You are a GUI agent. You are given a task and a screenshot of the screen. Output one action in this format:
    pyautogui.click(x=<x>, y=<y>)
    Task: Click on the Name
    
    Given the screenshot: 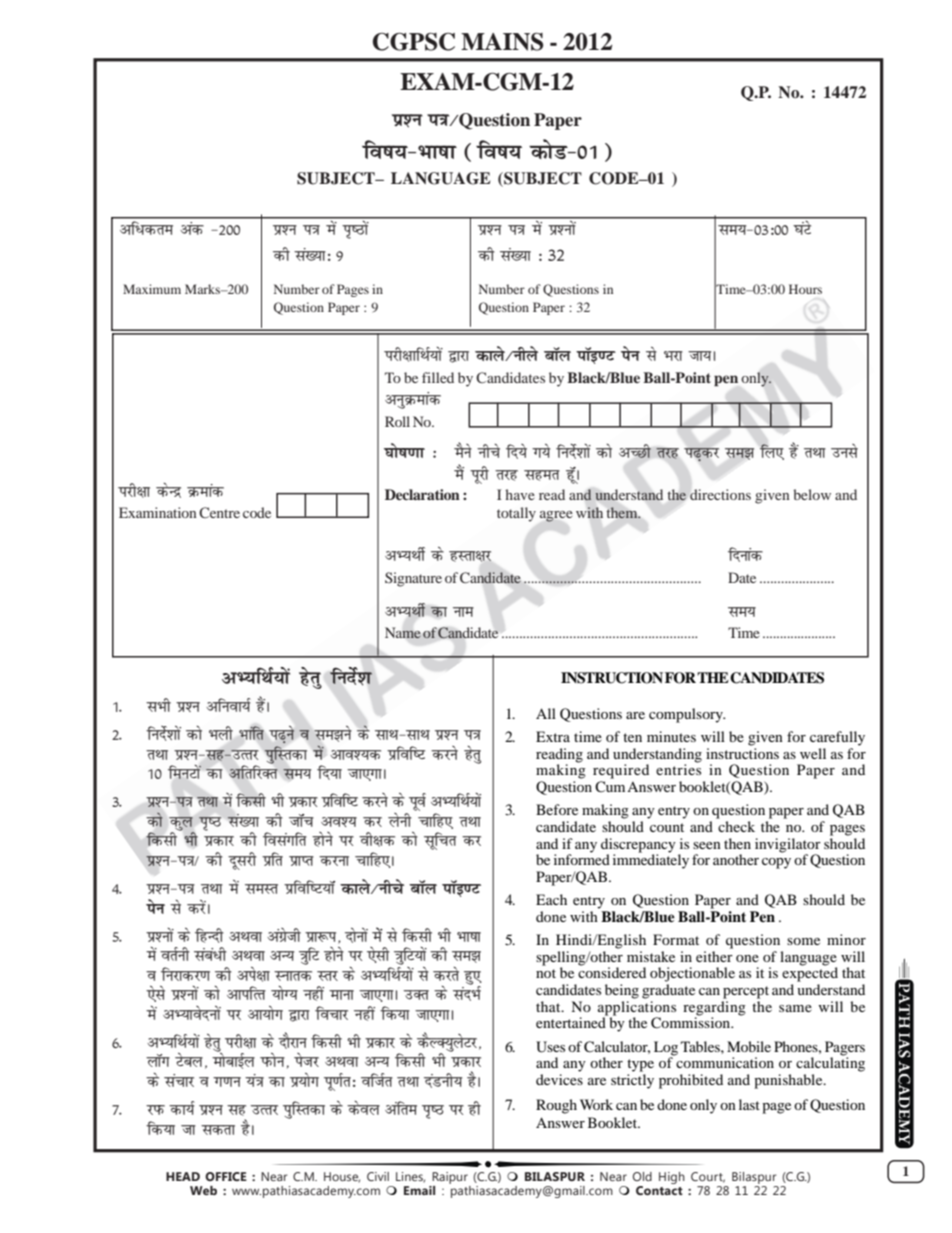 What is the action you would take?
    pyautogui.click(x=403, y=633)
